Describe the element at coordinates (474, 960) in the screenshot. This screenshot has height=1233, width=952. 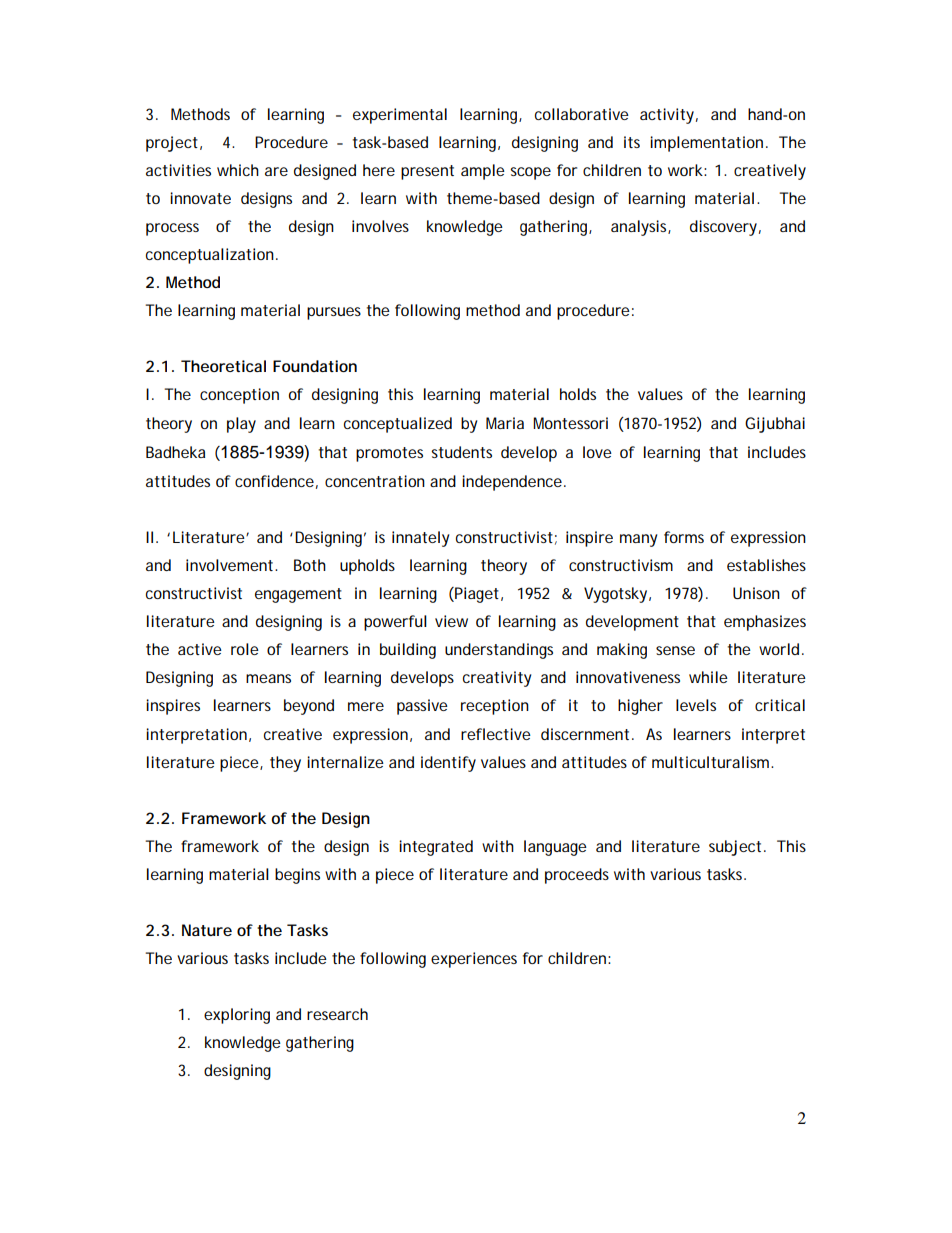
I see `experiences` at that location.
